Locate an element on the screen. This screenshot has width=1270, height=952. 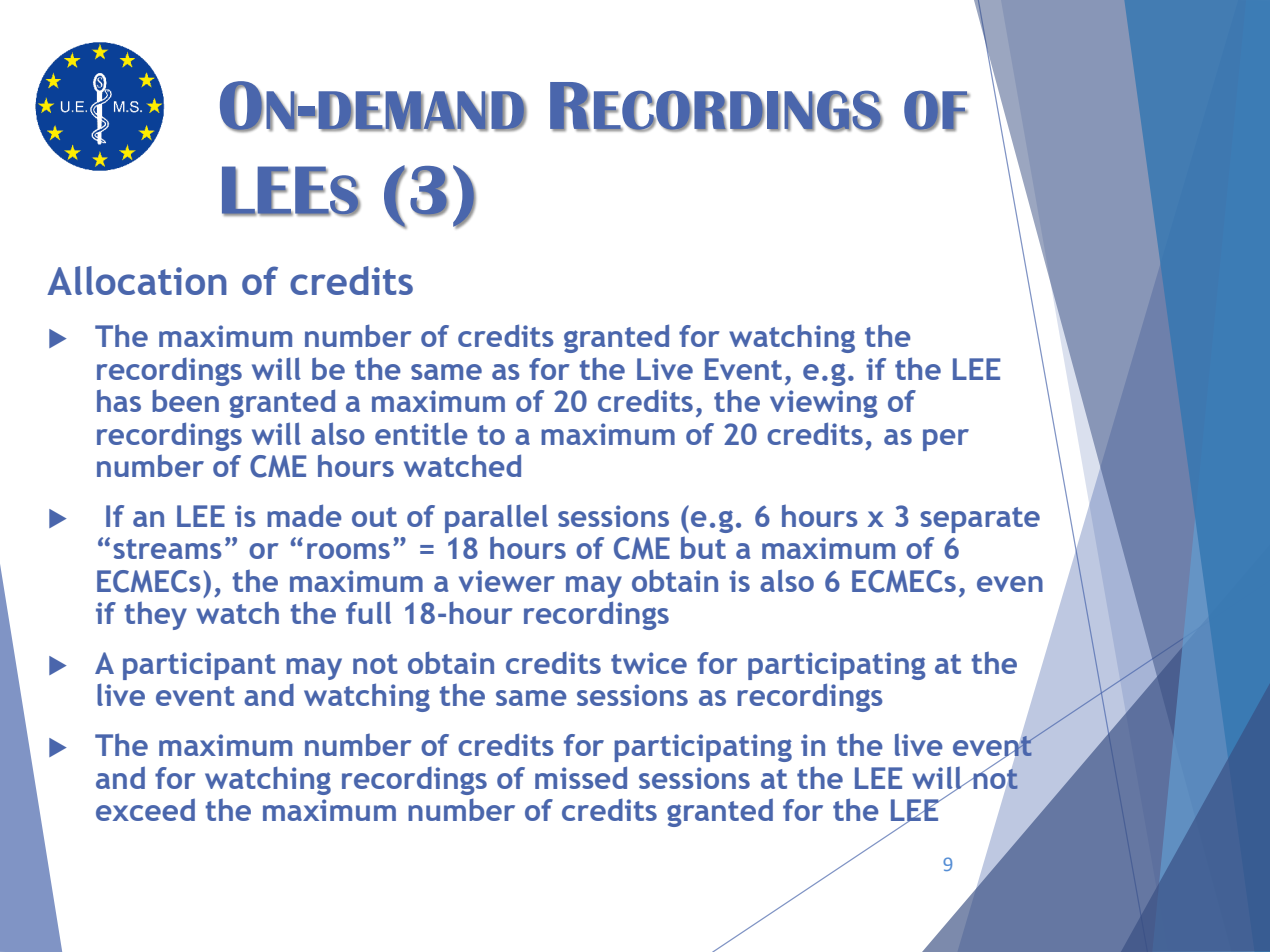
separate is located at coordinates (980, 520).
